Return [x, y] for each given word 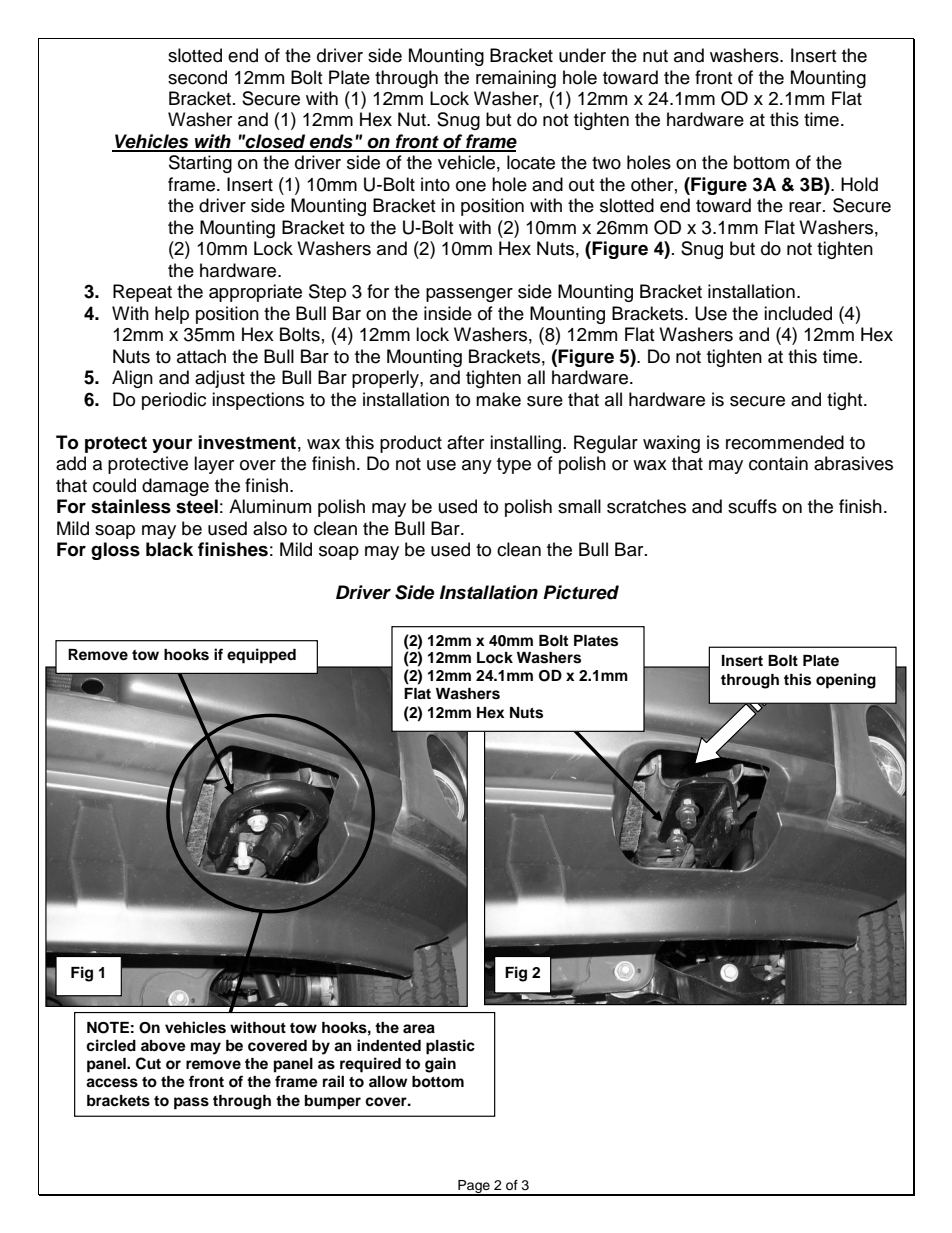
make [498, 399]
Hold [859, 184]
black [169, 549]
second [197, 77]
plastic [450, 1047]
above [163, 1046]
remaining [516, 79]
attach [201, 356]
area [419, 1029]
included [798, 313]
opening [846, 681]
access [112, 1083]
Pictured [581, 592]
